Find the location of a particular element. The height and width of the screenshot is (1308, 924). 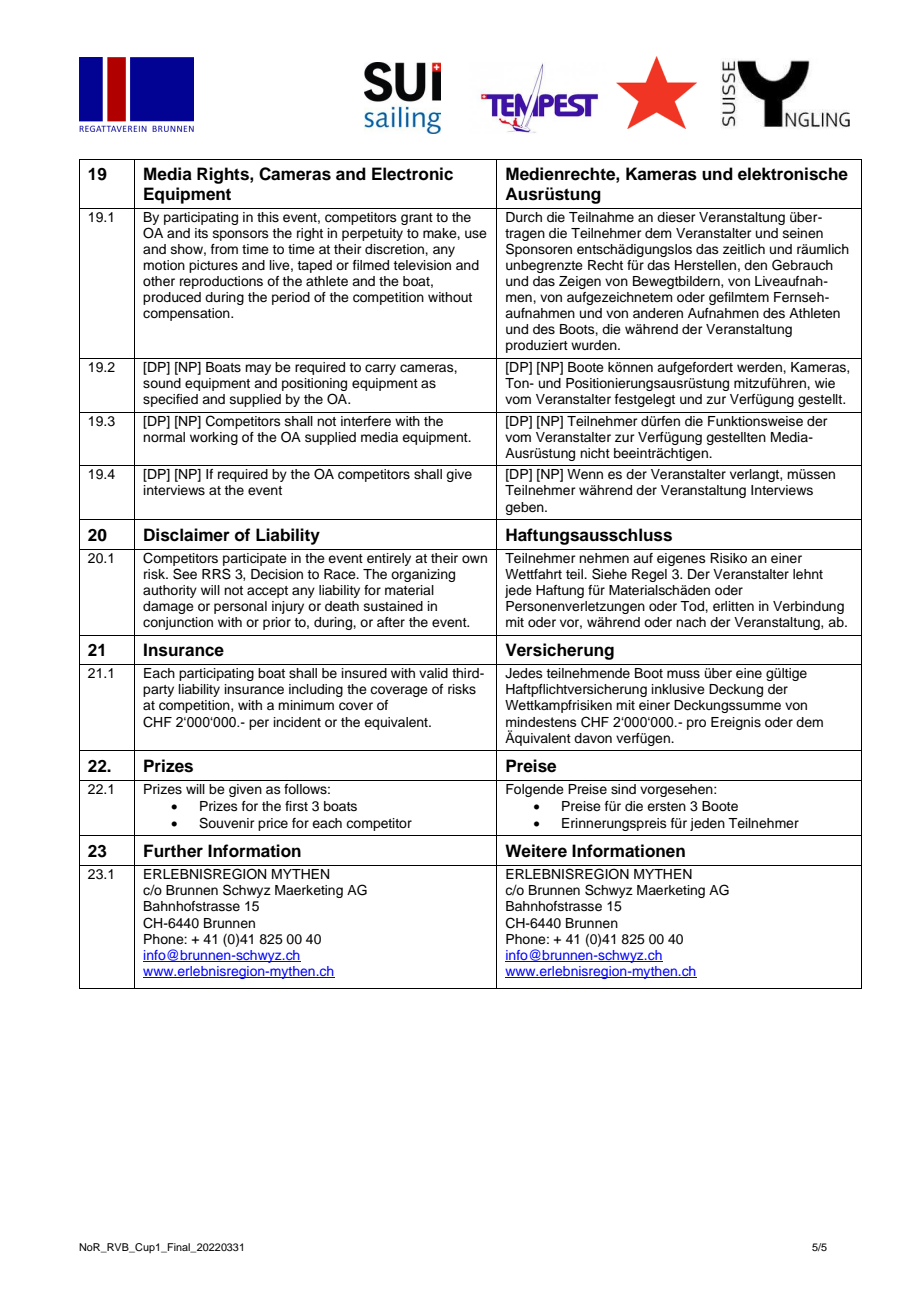

dieser is located at coordinates (676, 217).
